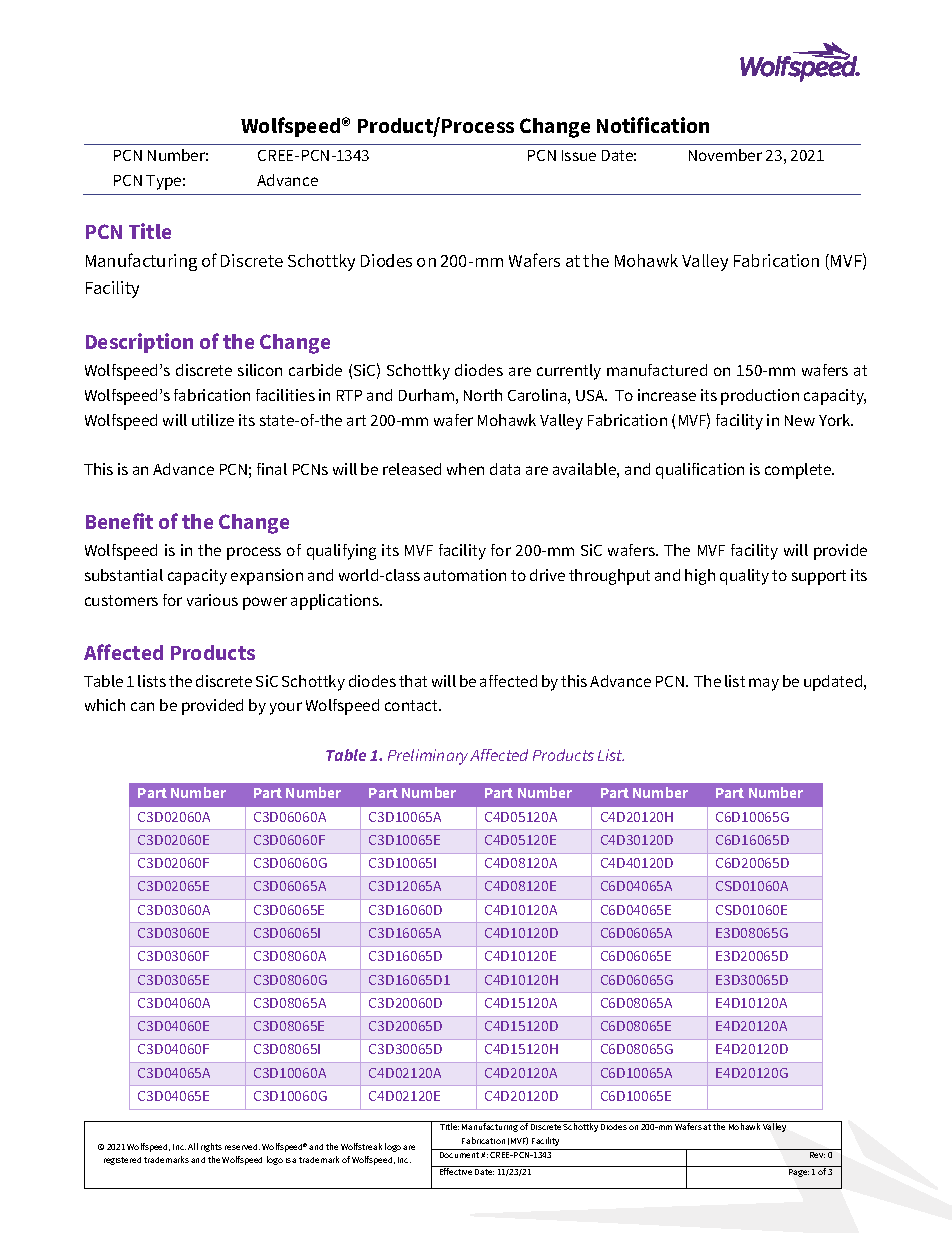  I want to click on November, so click(725, 155).
